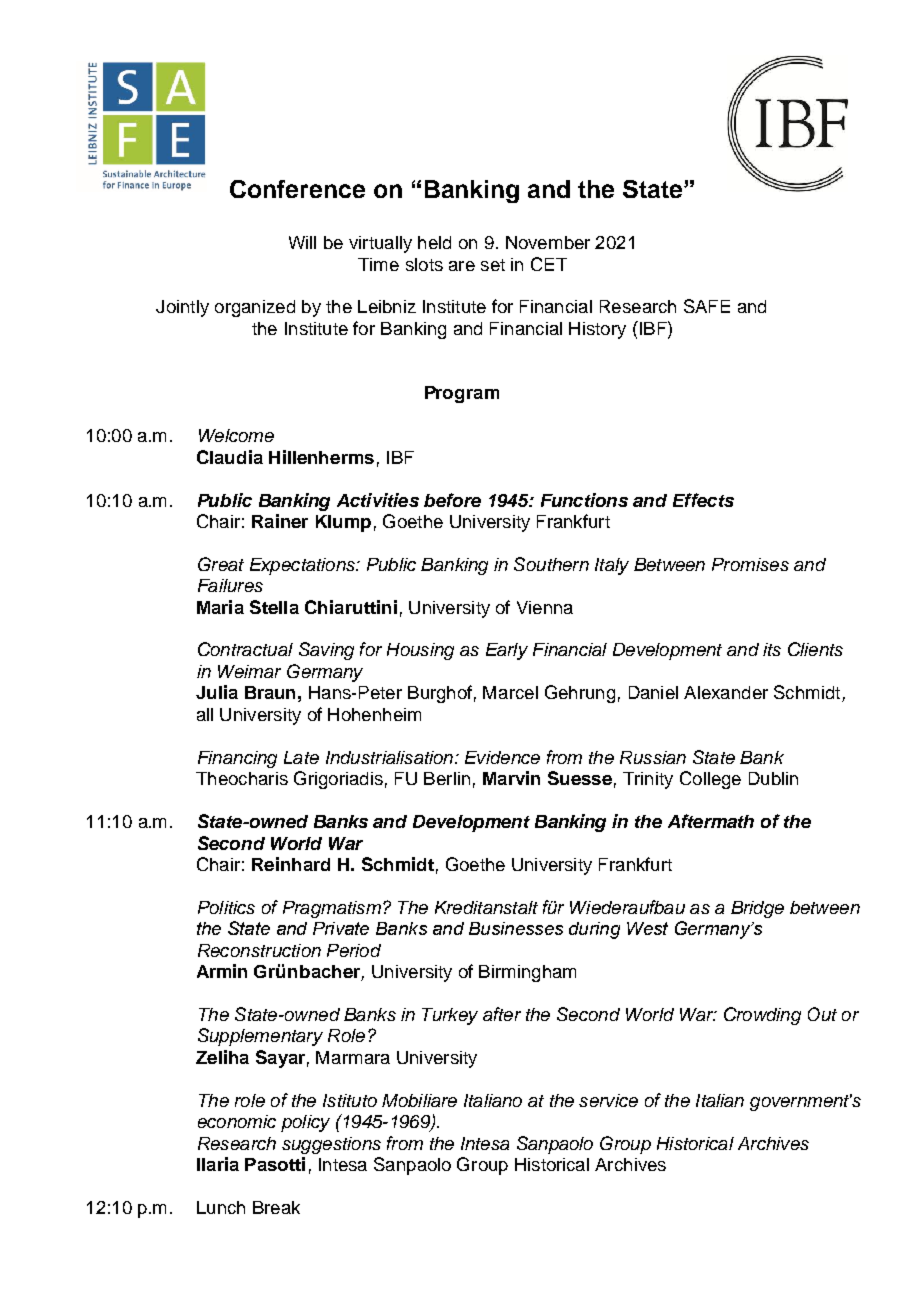 The height and width of the document is (1308, 924). Describe the element at coordinates (302, 242) in the document. I see `Will` at that location.
